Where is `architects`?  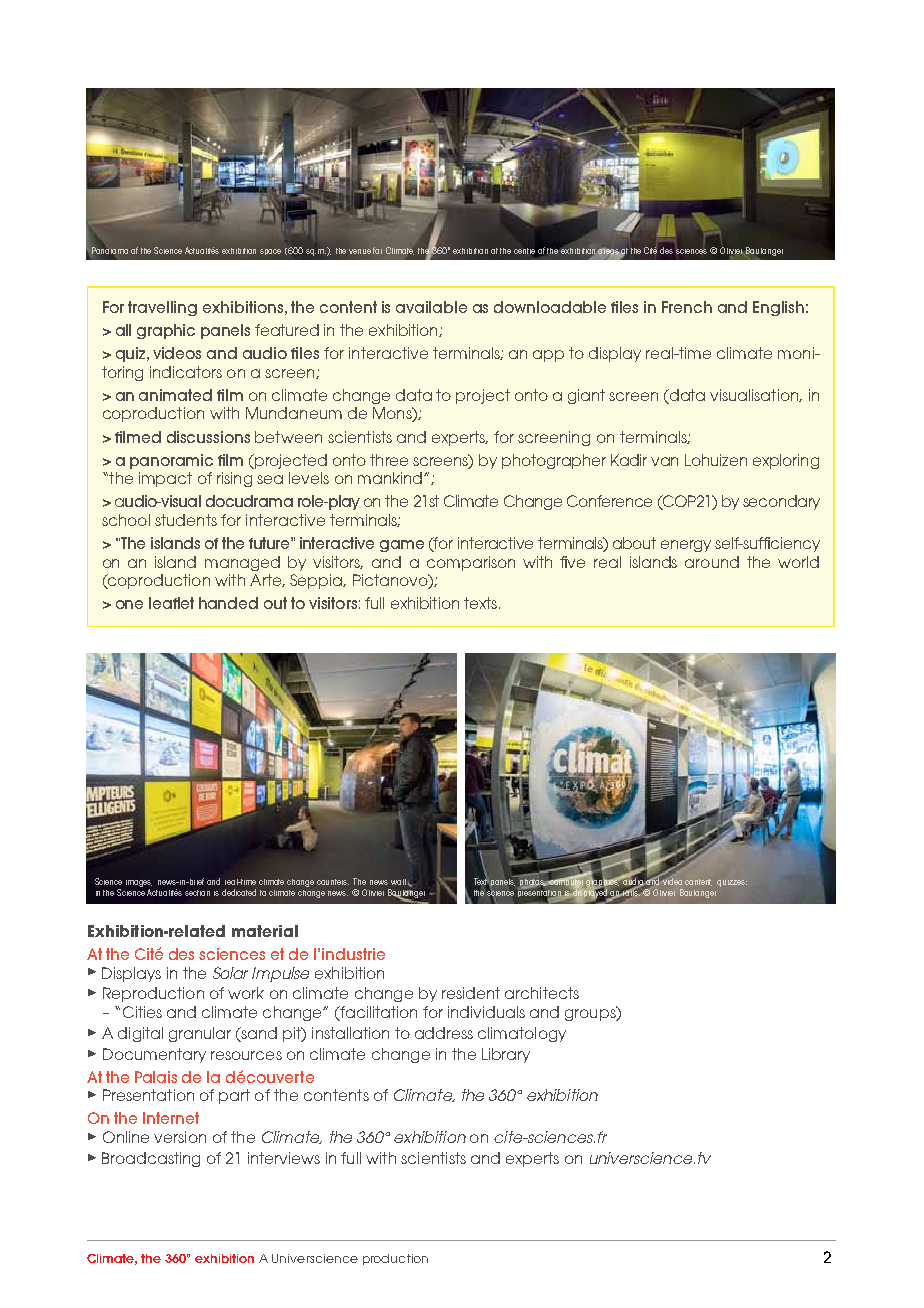
architects is located at coordinates (542, 993).
